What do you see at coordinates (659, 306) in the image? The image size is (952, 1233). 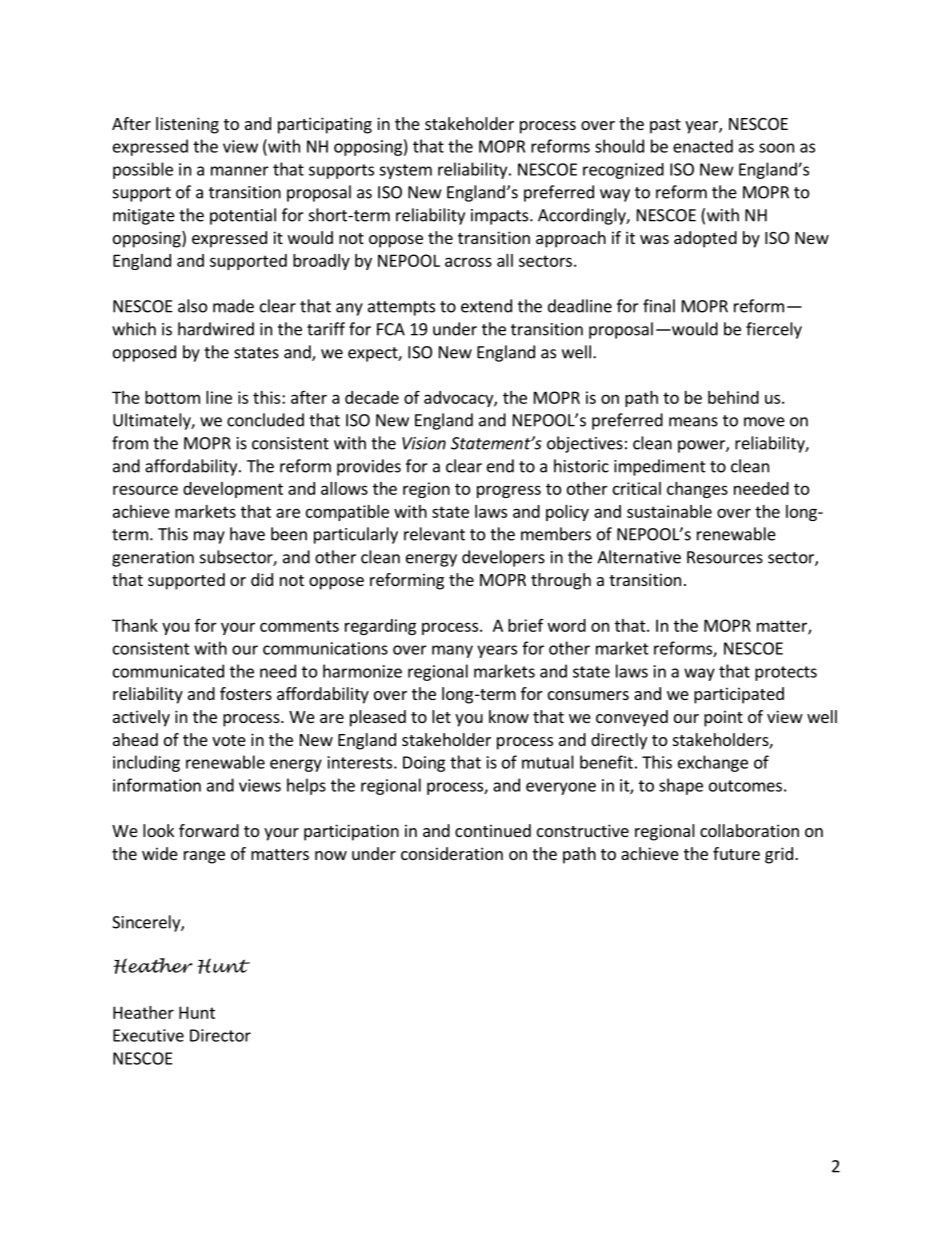 I see `final` at bounding box center [659, 306].
